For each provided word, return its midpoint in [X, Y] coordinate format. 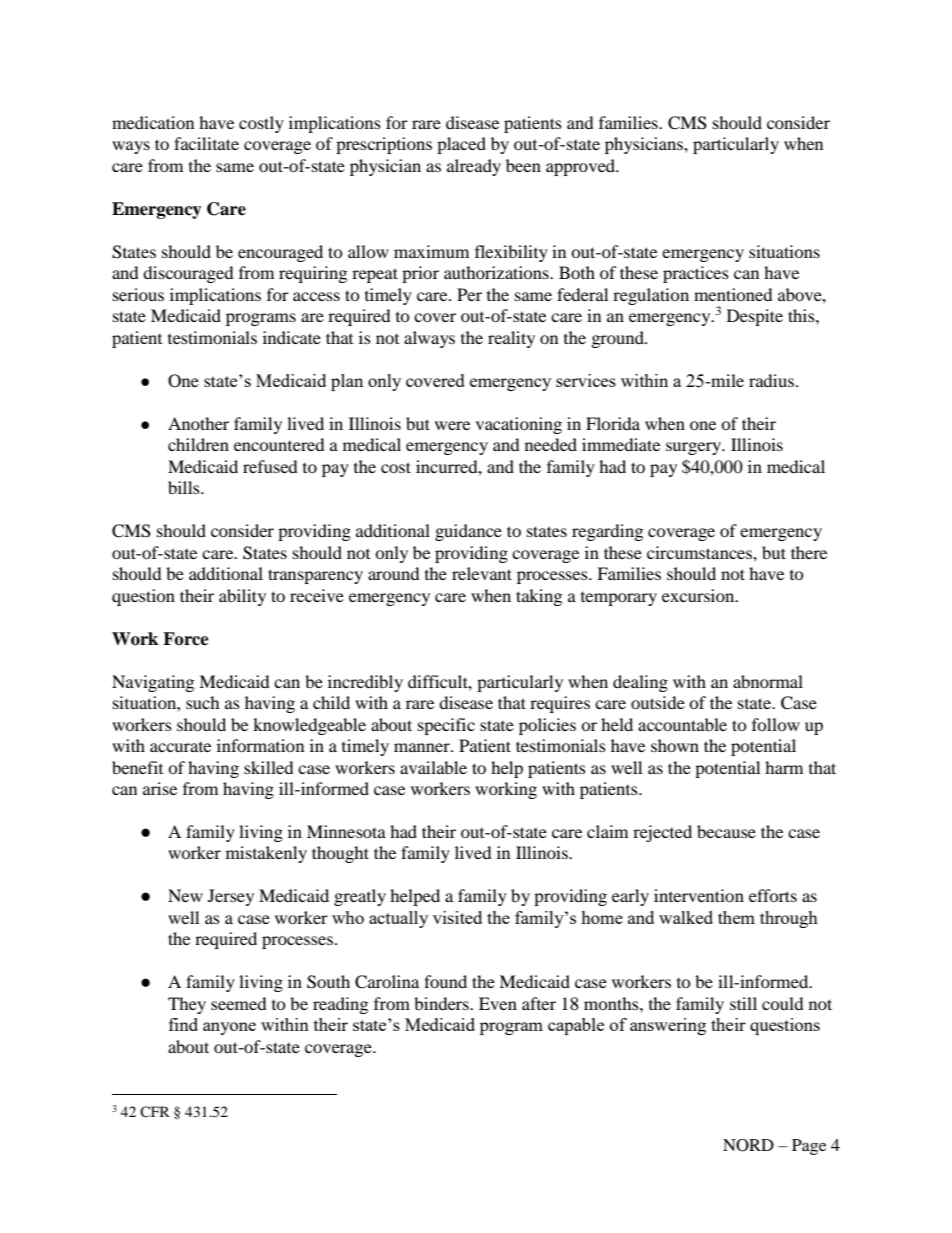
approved [582, 167]
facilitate [206, 143]
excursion [699, 595]
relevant [482, 573]
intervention [699, 895]
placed [461, 145]
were [452, 425]
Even [498, 1003]
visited [457, 917]
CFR [155, 1111]
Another [198, 423]
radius [771, 380]
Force [186, 639]
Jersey [231, 897]
